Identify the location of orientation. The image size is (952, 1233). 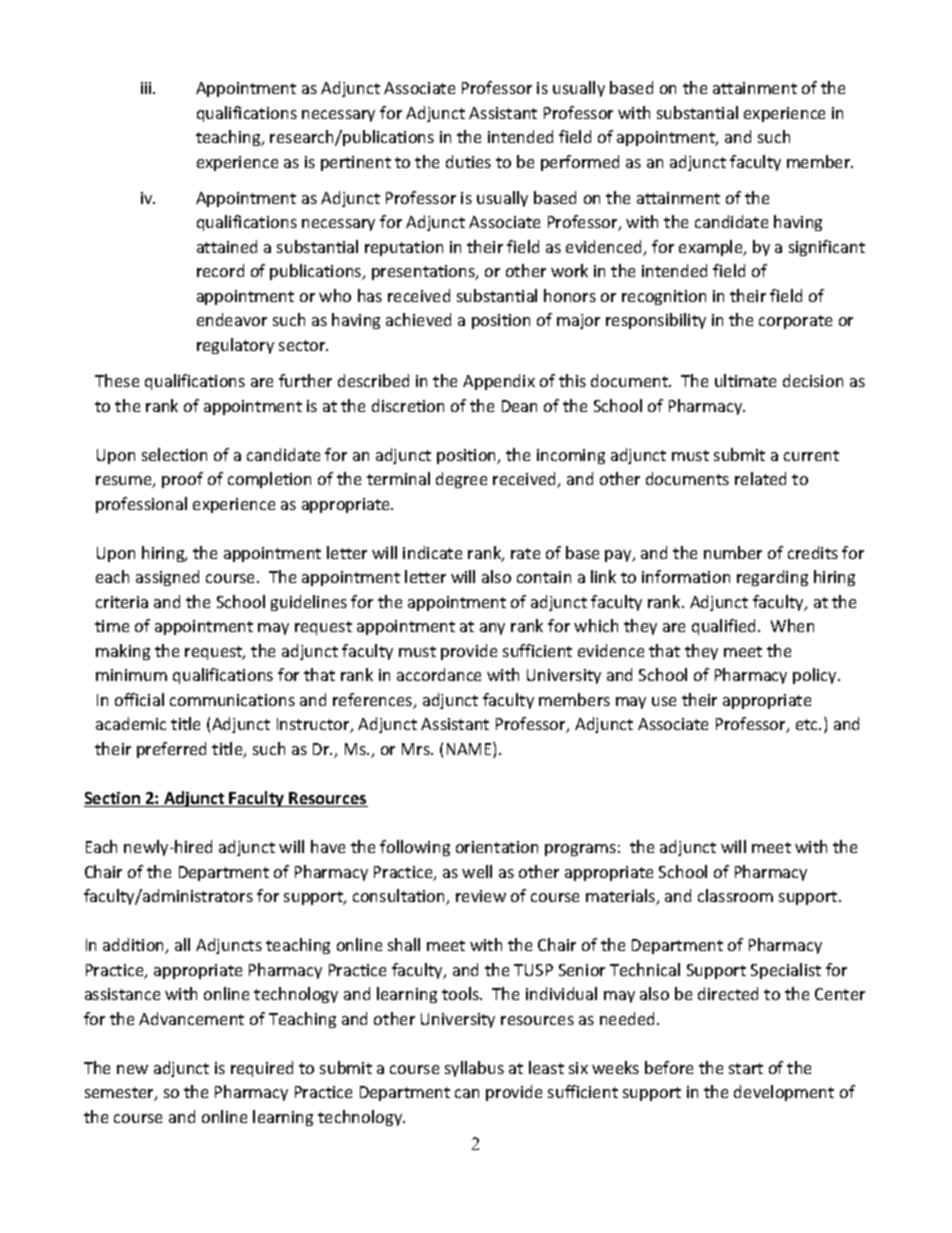
(497, 847).
